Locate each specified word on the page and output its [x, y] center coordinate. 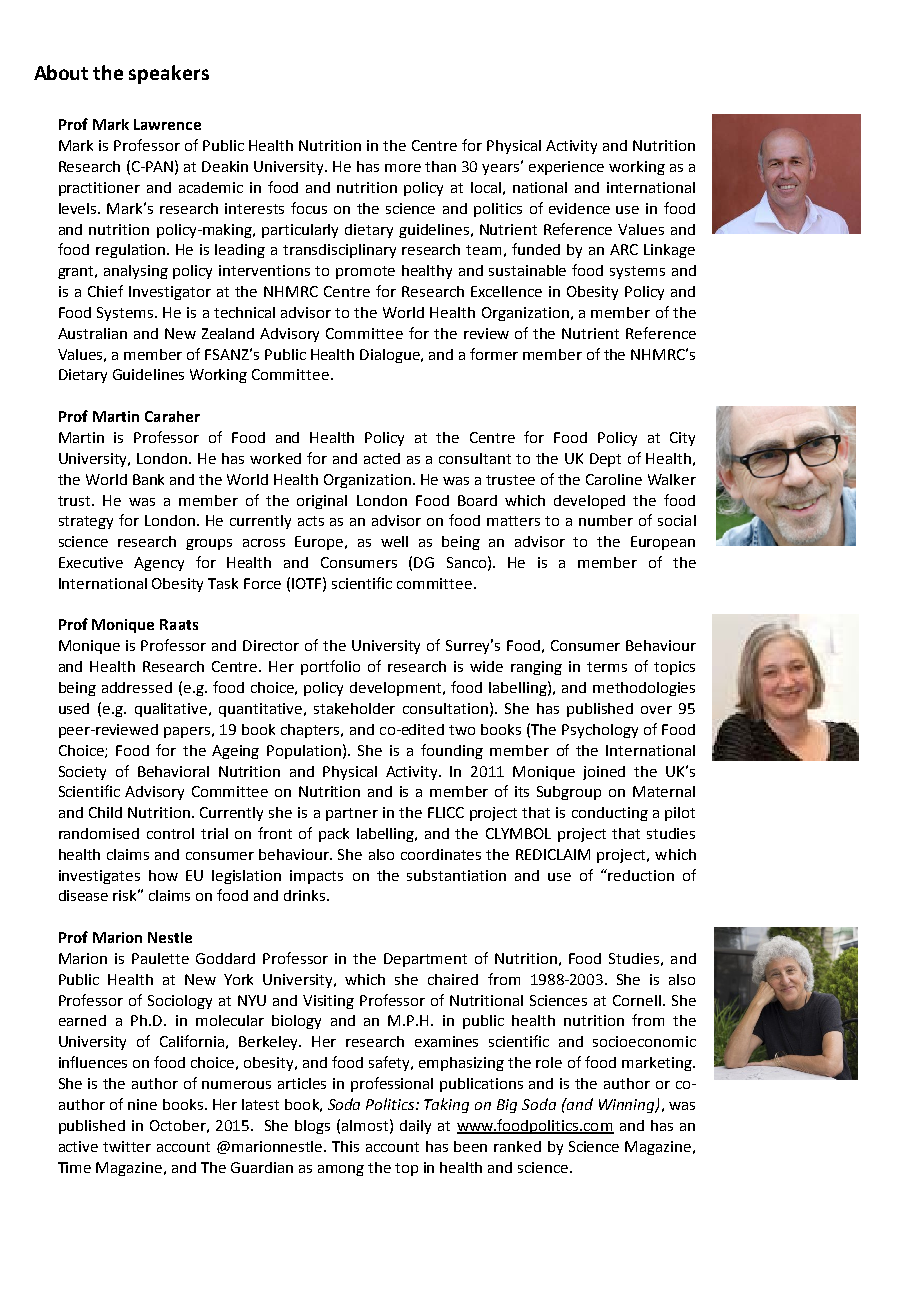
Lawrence [167, 124]
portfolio [330, 667]
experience [566, 168]
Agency [159, 564]
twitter [127, 1146]
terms [607, 667]
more [403, 168]
